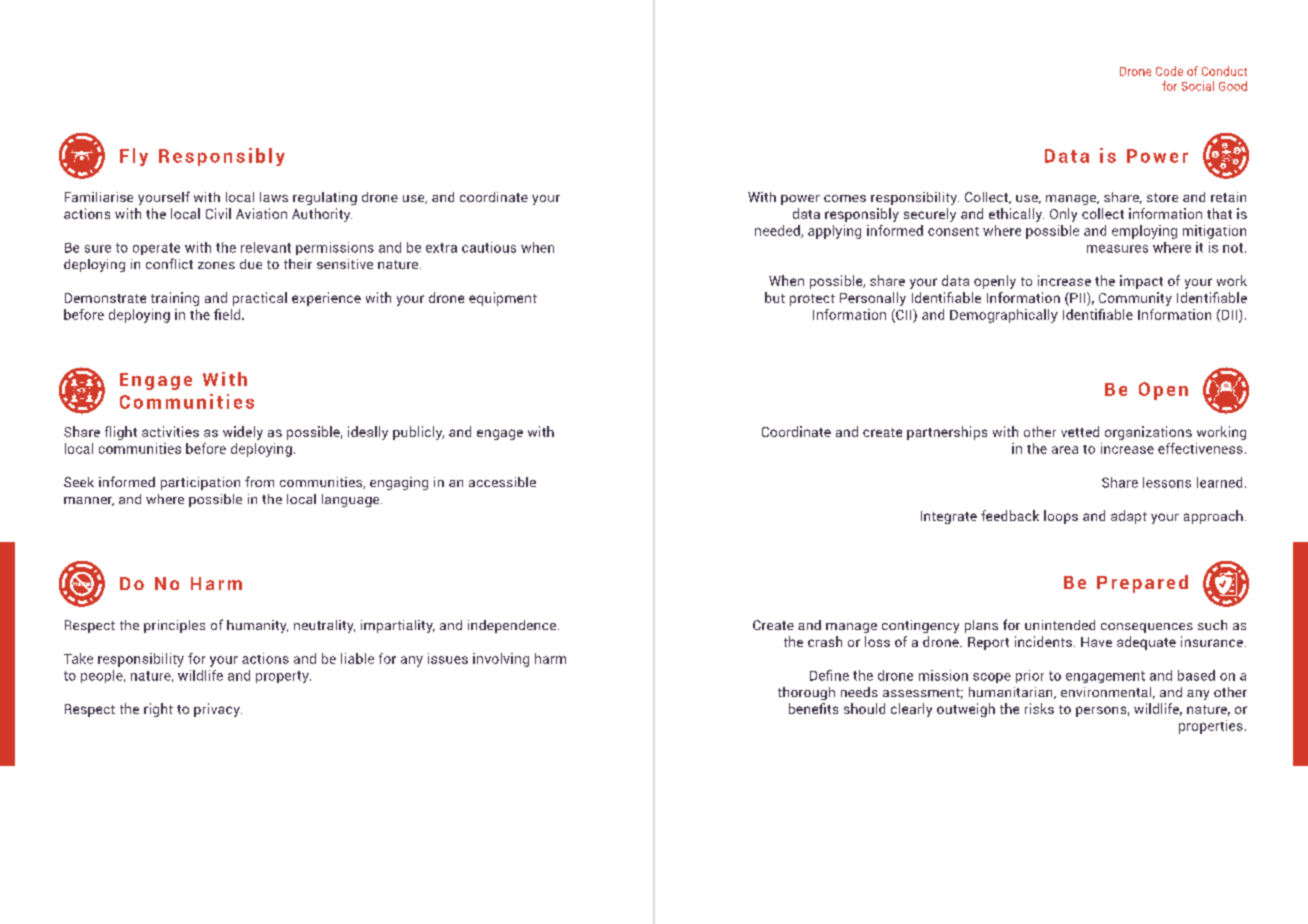 Image resolution: width=1308 pixels, height=924 pixels. I want to click on store, so click(1162, 197).
